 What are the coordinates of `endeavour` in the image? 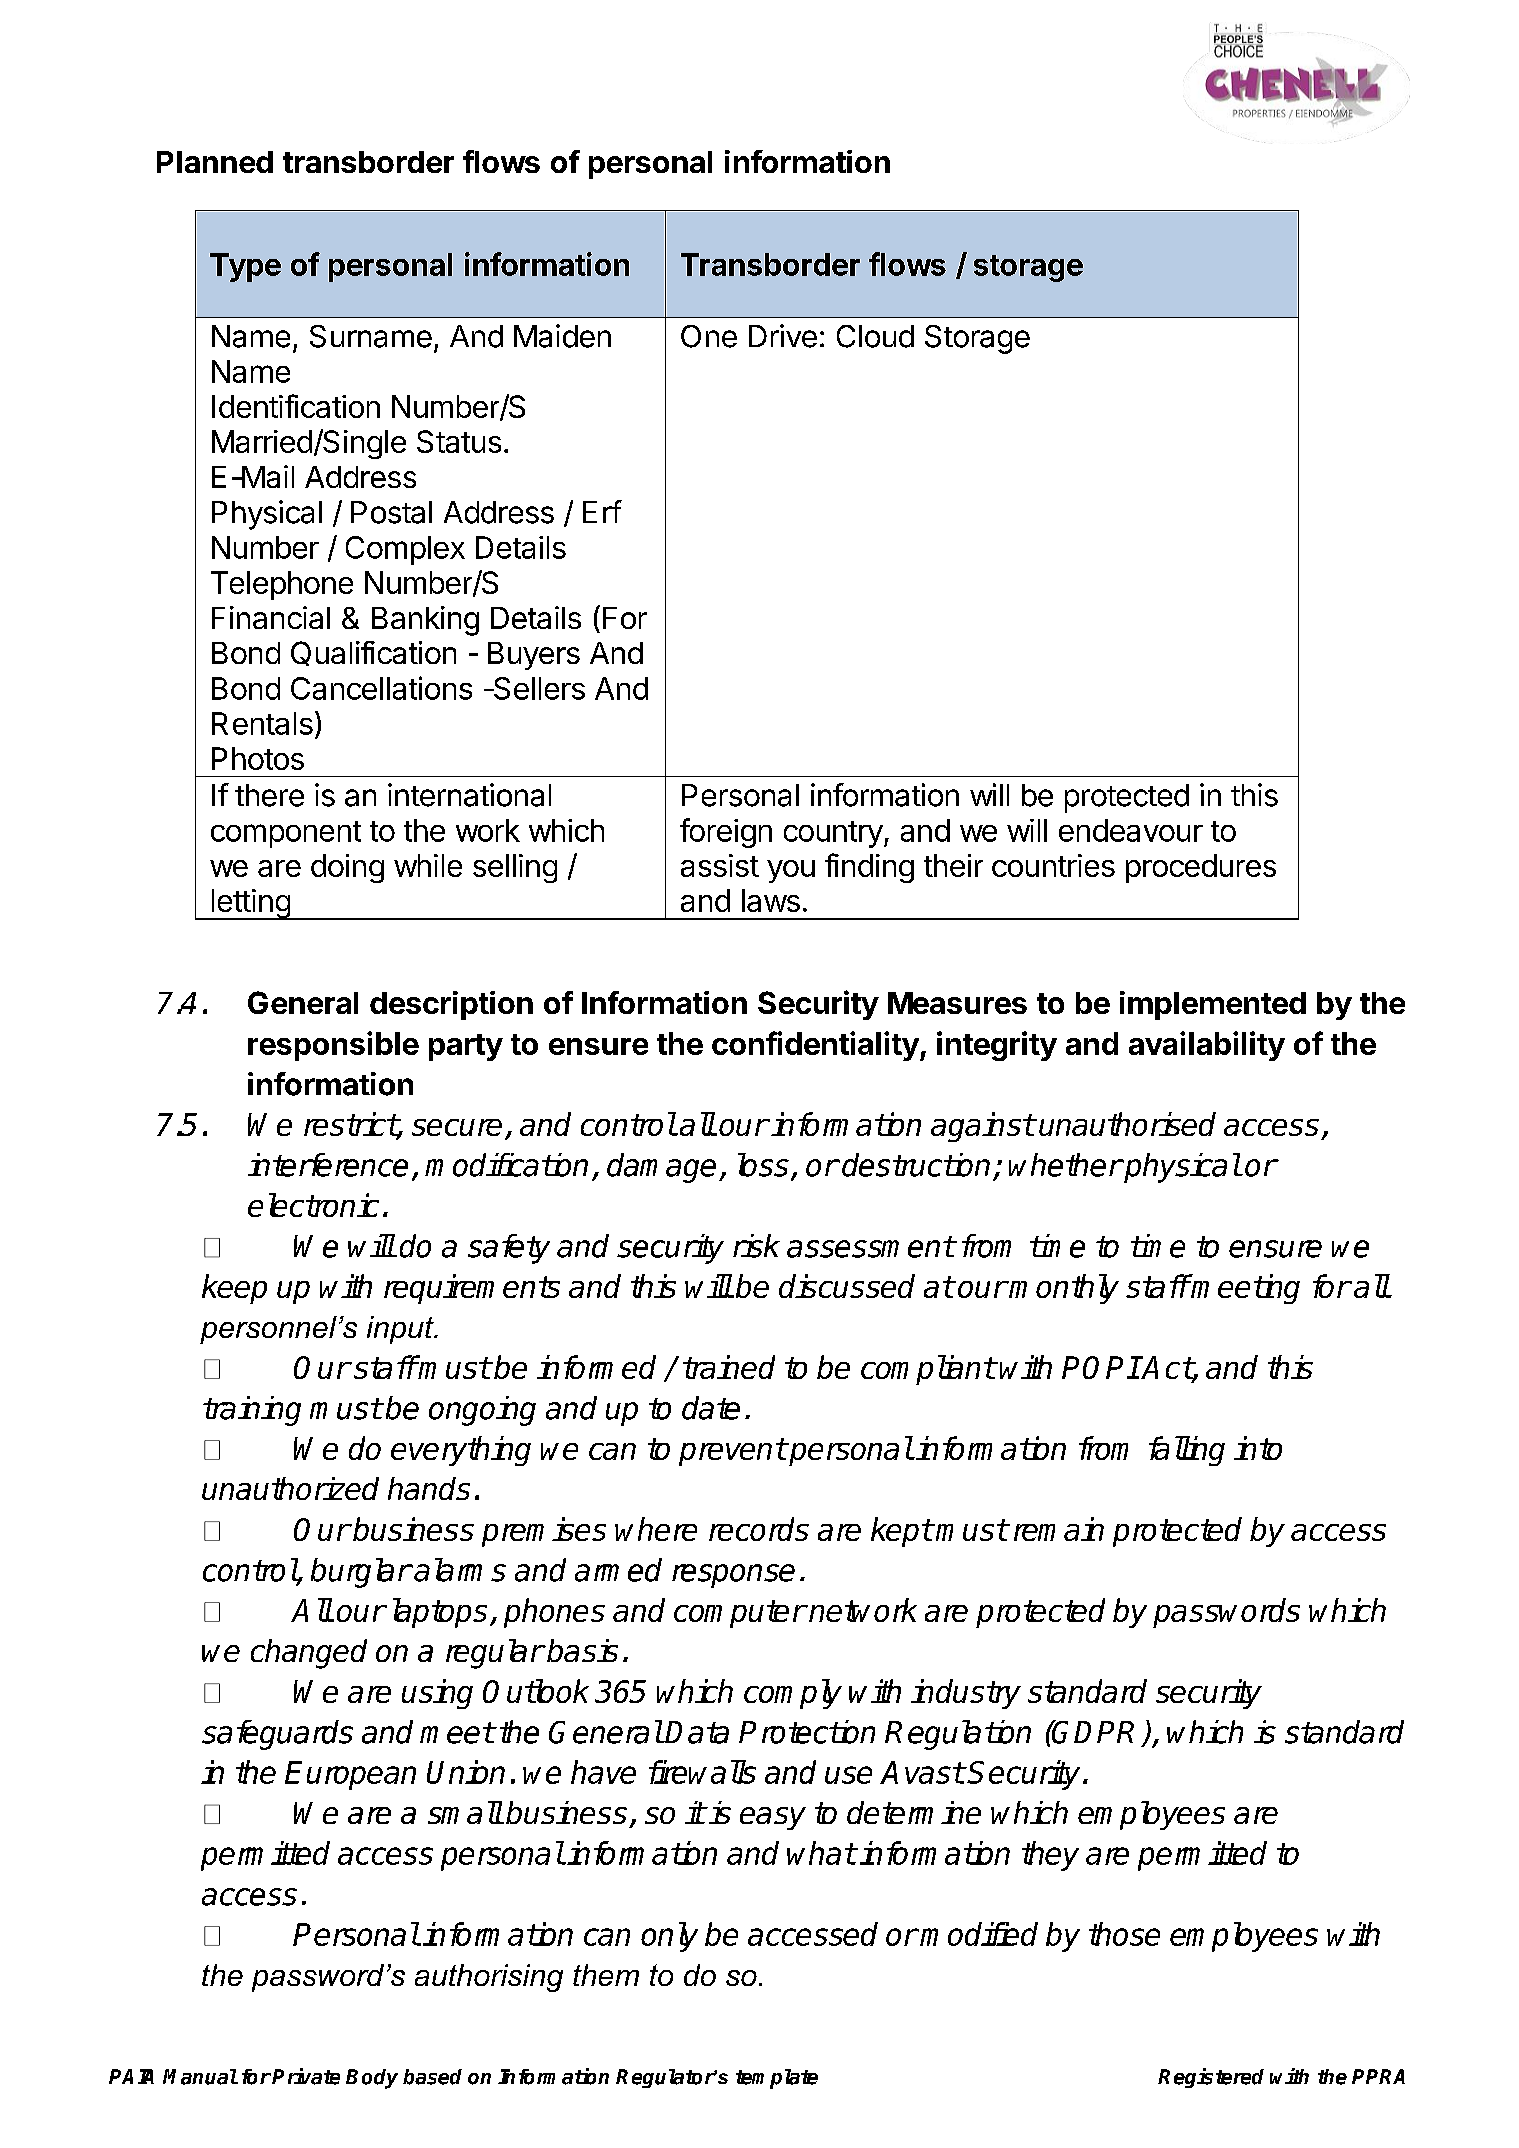 It's located at (1131, 830).
